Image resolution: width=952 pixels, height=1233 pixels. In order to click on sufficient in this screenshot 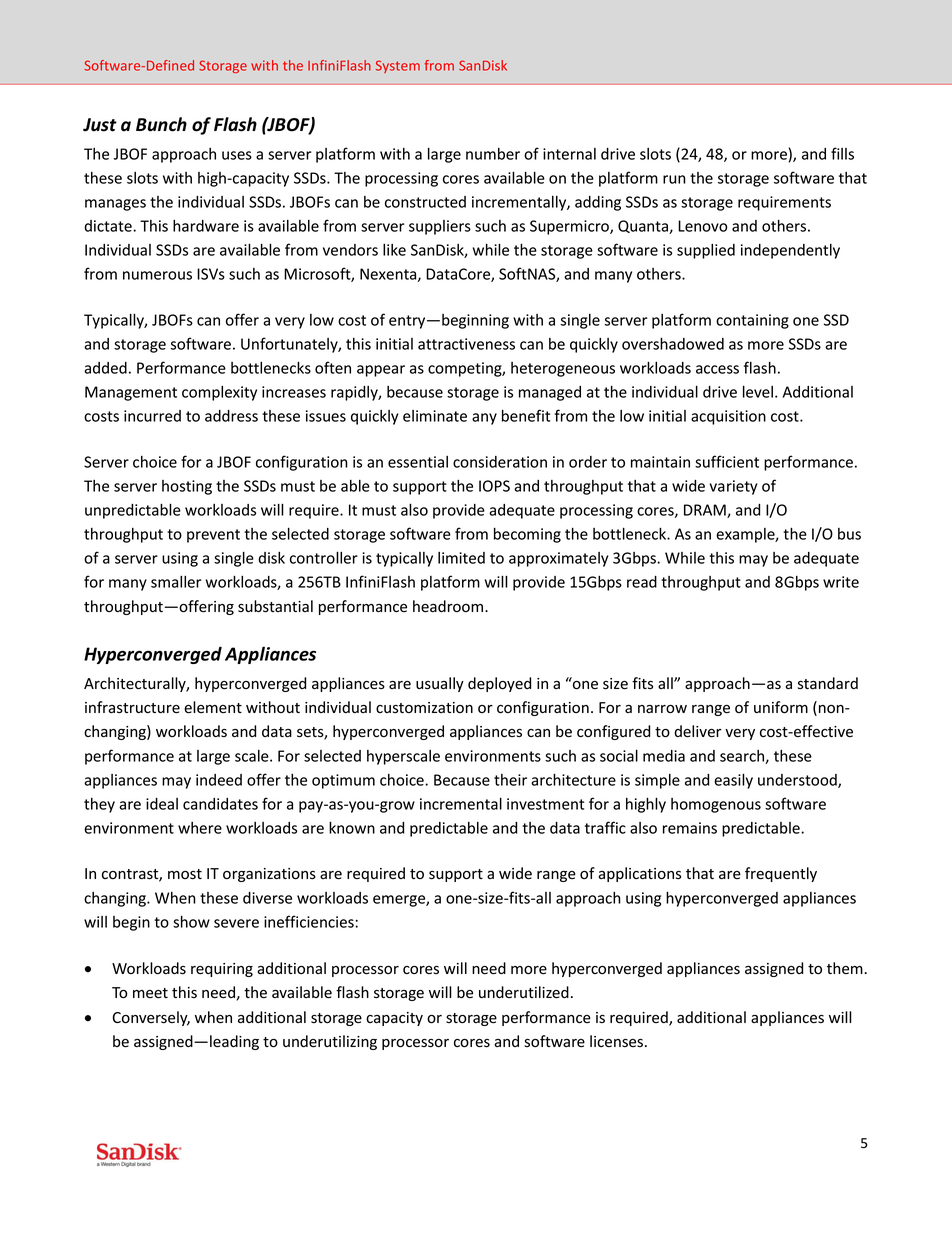, I will do `click(727, 461)`.
